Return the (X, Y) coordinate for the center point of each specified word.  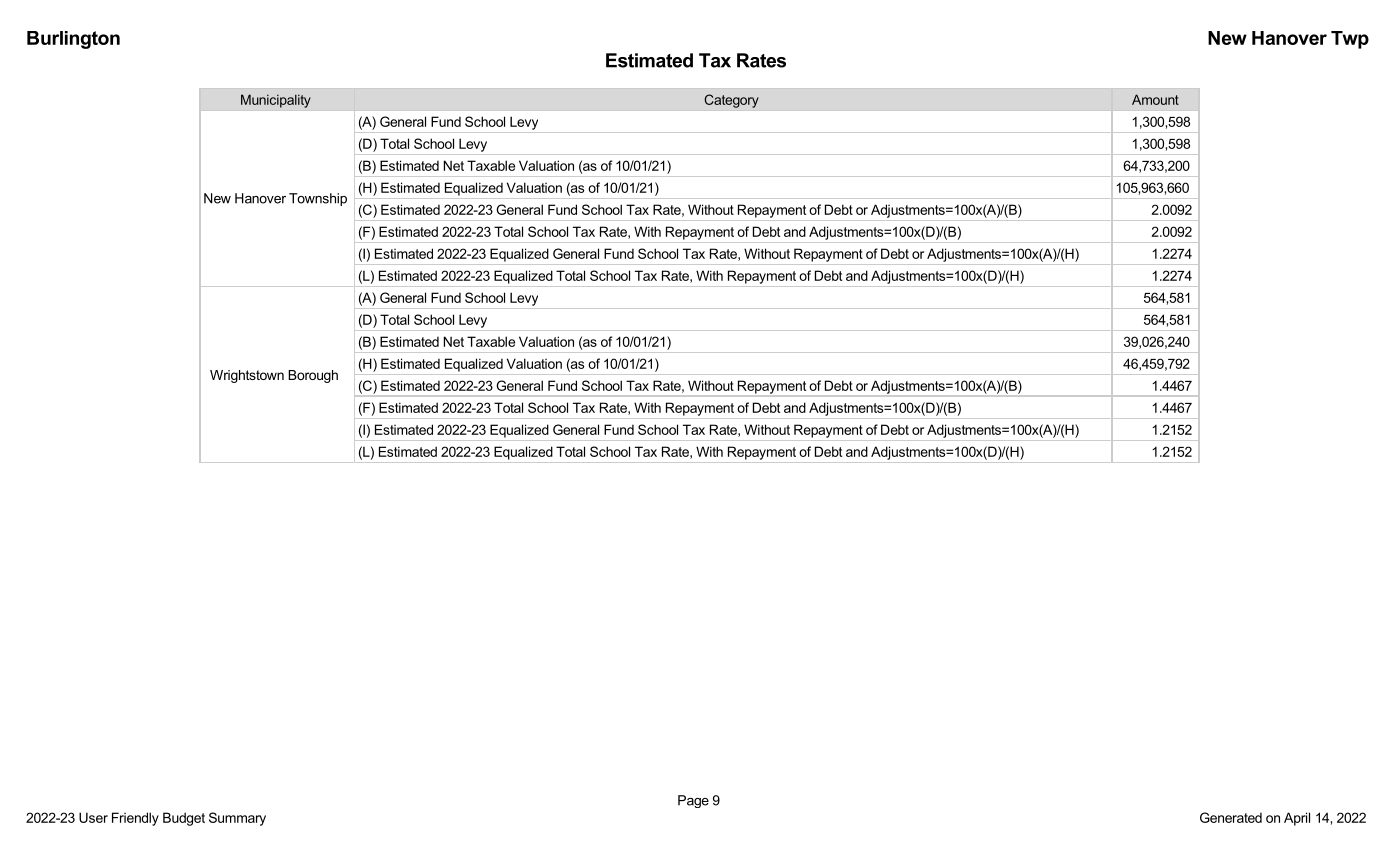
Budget (184, 819)
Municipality (276, 101)
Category (731, 101)
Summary (237, 819)
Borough (313, 376)
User (93, 817)
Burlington (73, 40)
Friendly (135, 819)
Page (693, 801)
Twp (1350, 40)
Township (318, 199)
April (1297, 819)
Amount (1155, 99)
